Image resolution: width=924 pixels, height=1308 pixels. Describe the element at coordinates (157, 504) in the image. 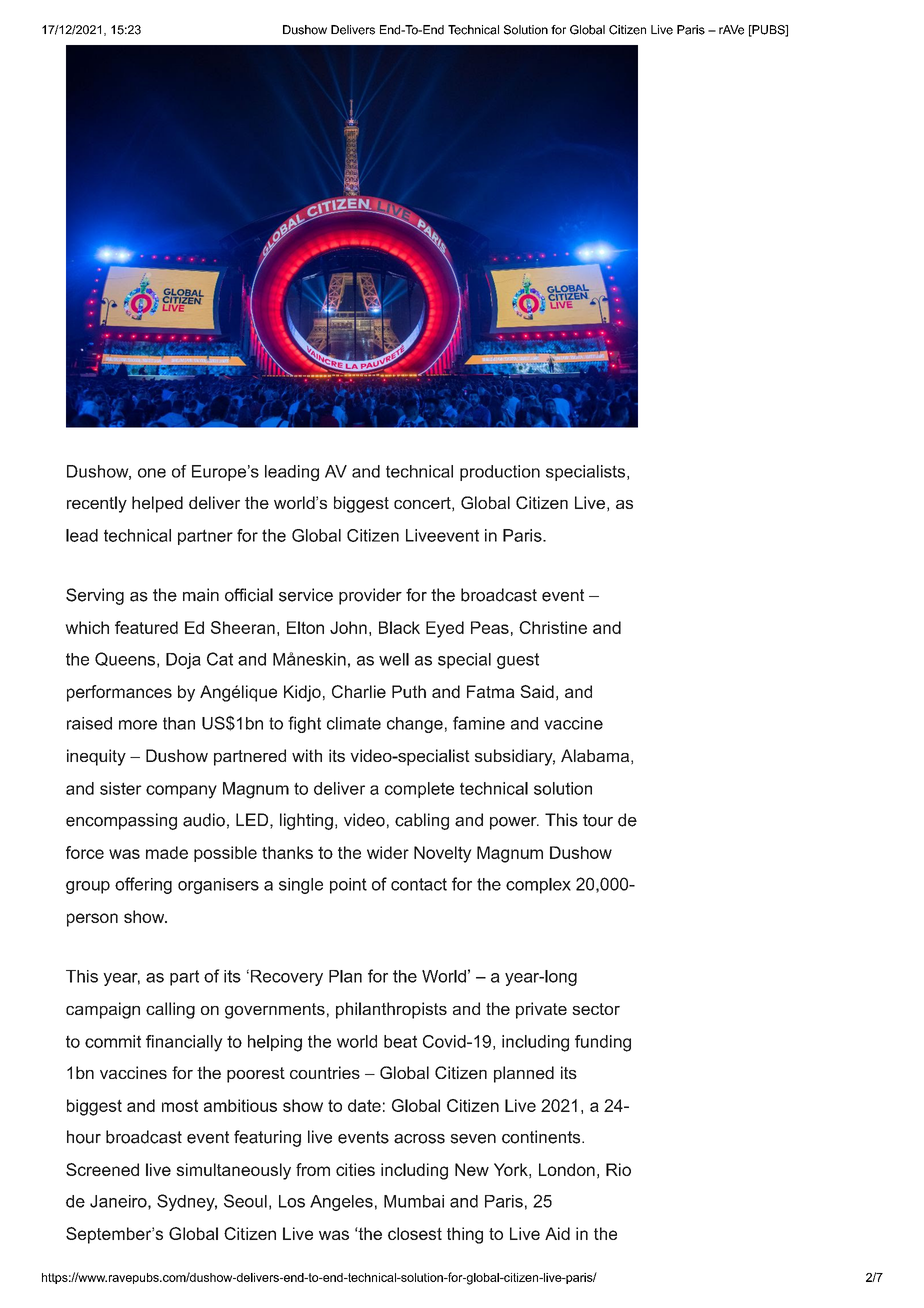

I see `helped` at that location.
